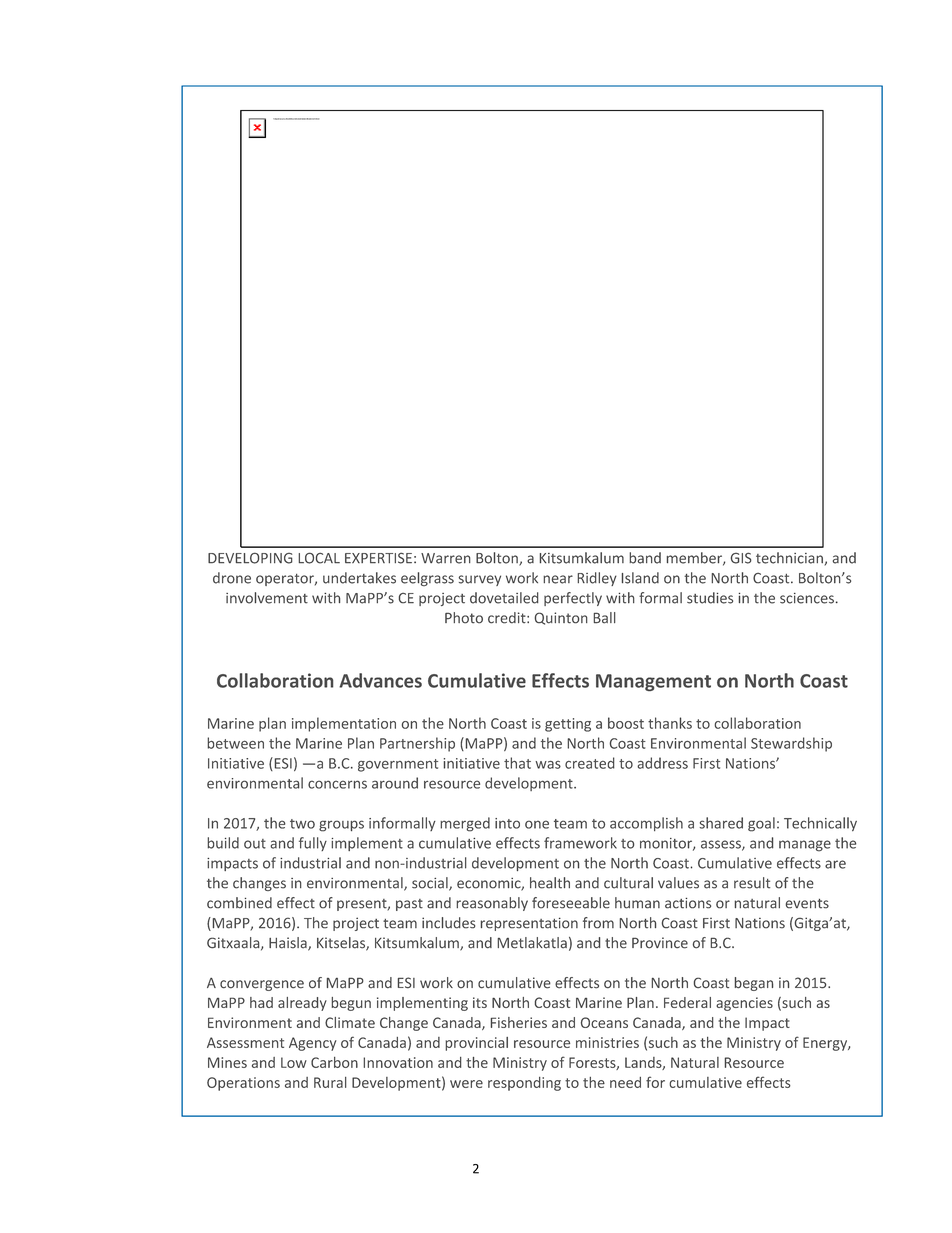 Image resolution: width=952 pixels, height=1233 pixels. I want to click on near, so click(558, 579).
